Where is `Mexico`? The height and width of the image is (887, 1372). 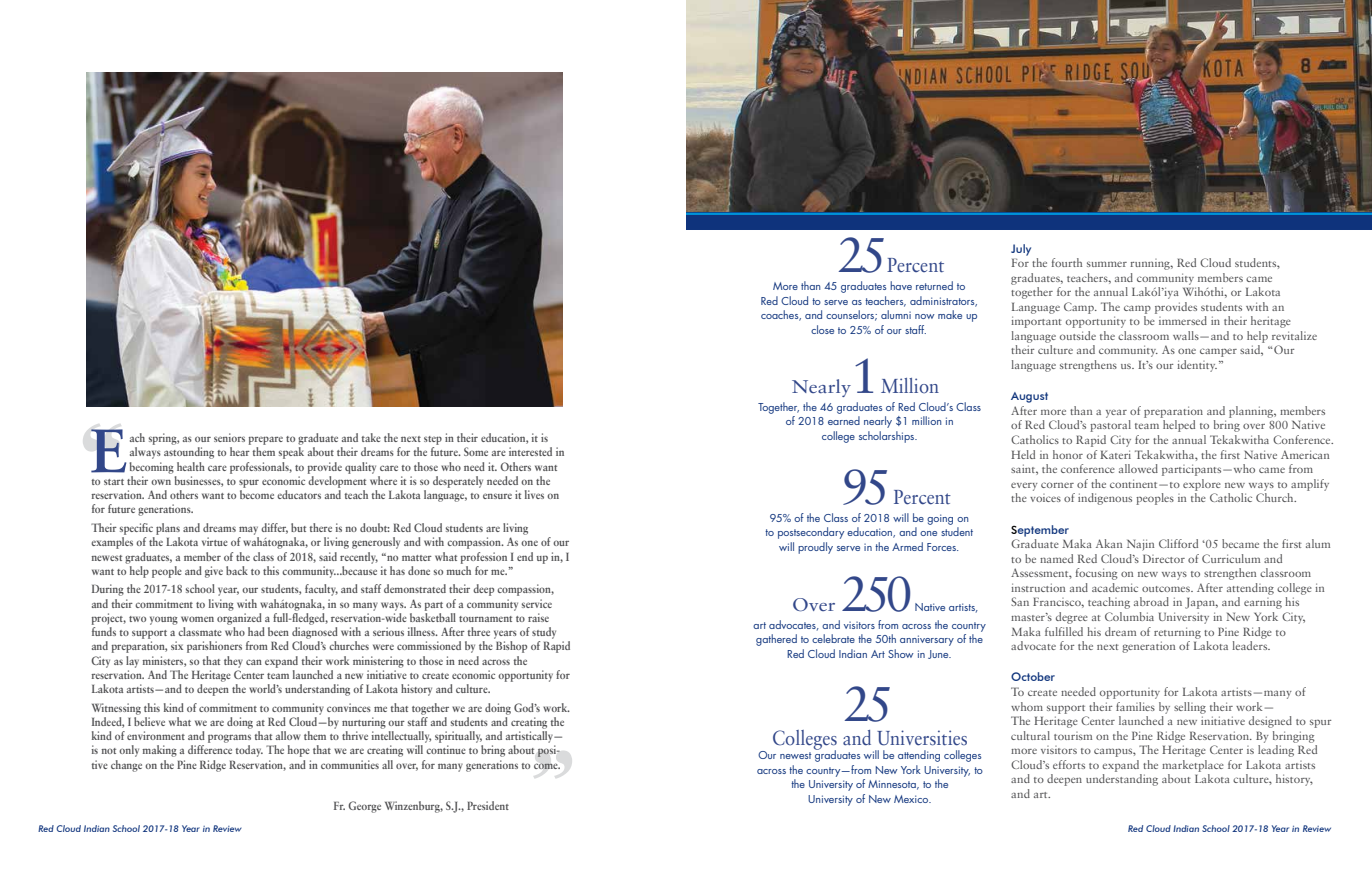 Mexico is located at coordinates (912, 799).
